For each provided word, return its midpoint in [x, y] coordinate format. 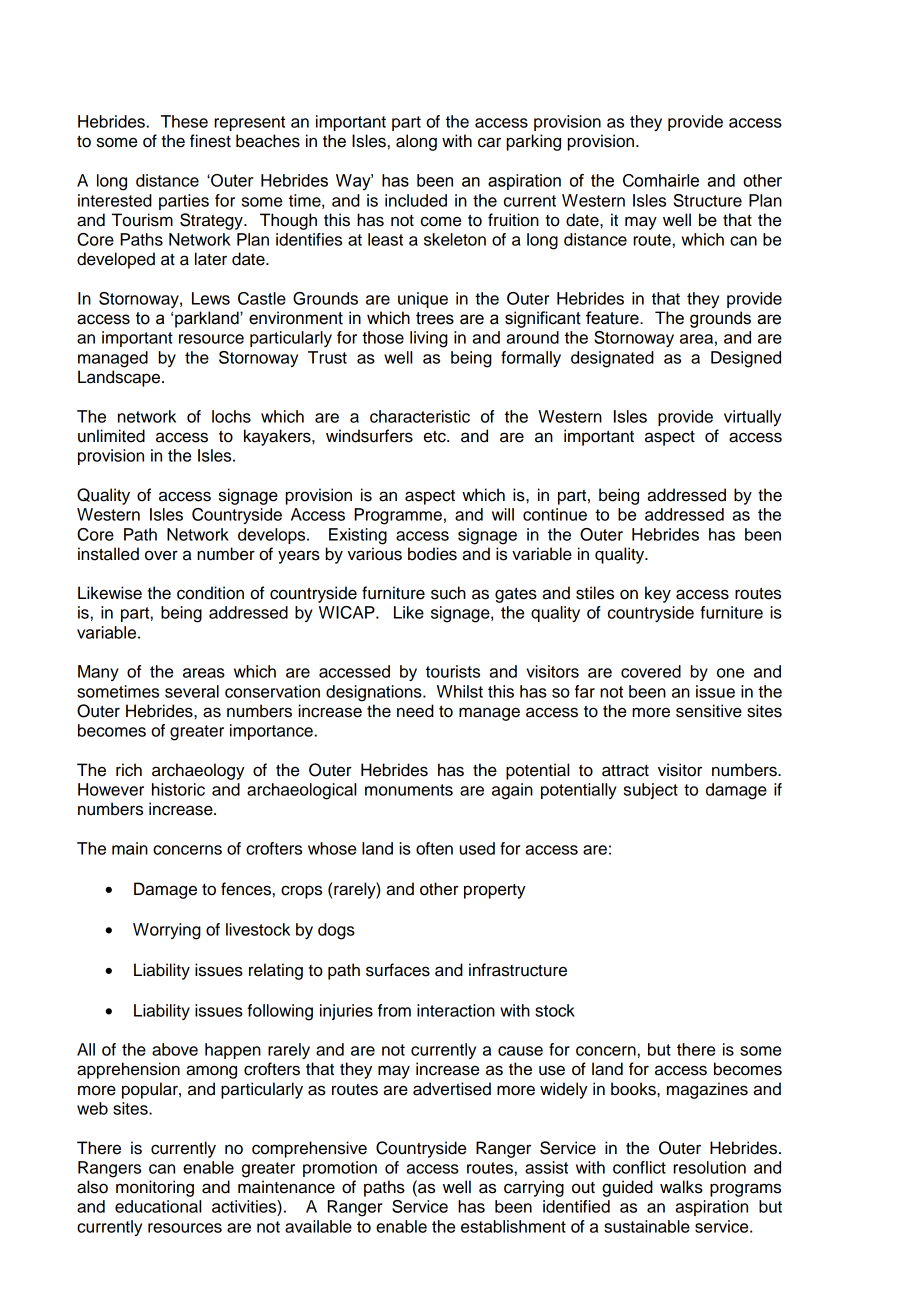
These [184, 121]
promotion [340, 1169]
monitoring [155, 1188]
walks [681, 1187]
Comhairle [661, 180]
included [416, 200]
